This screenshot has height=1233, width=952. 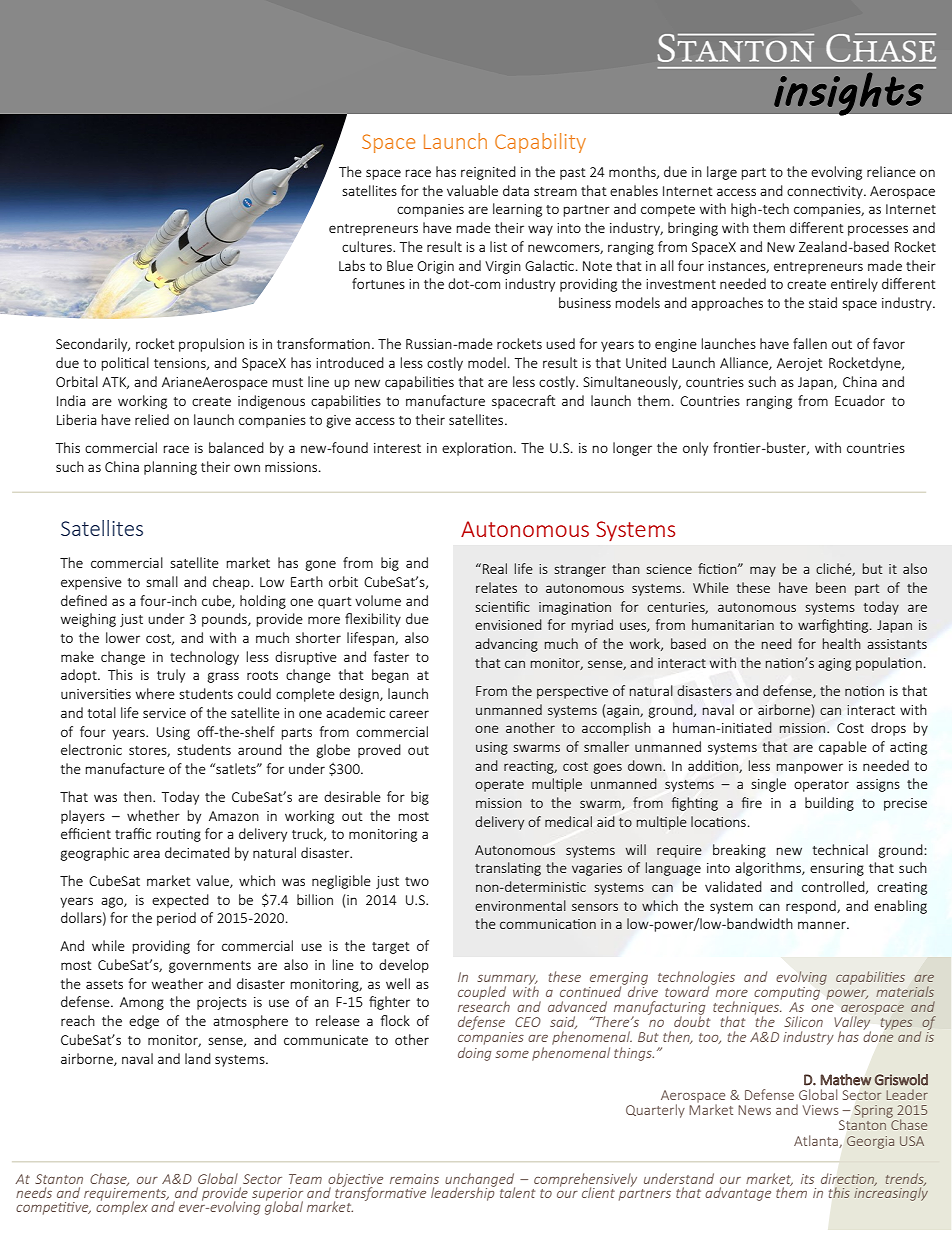 I want to click on truly, so click(x=171, y=676).
